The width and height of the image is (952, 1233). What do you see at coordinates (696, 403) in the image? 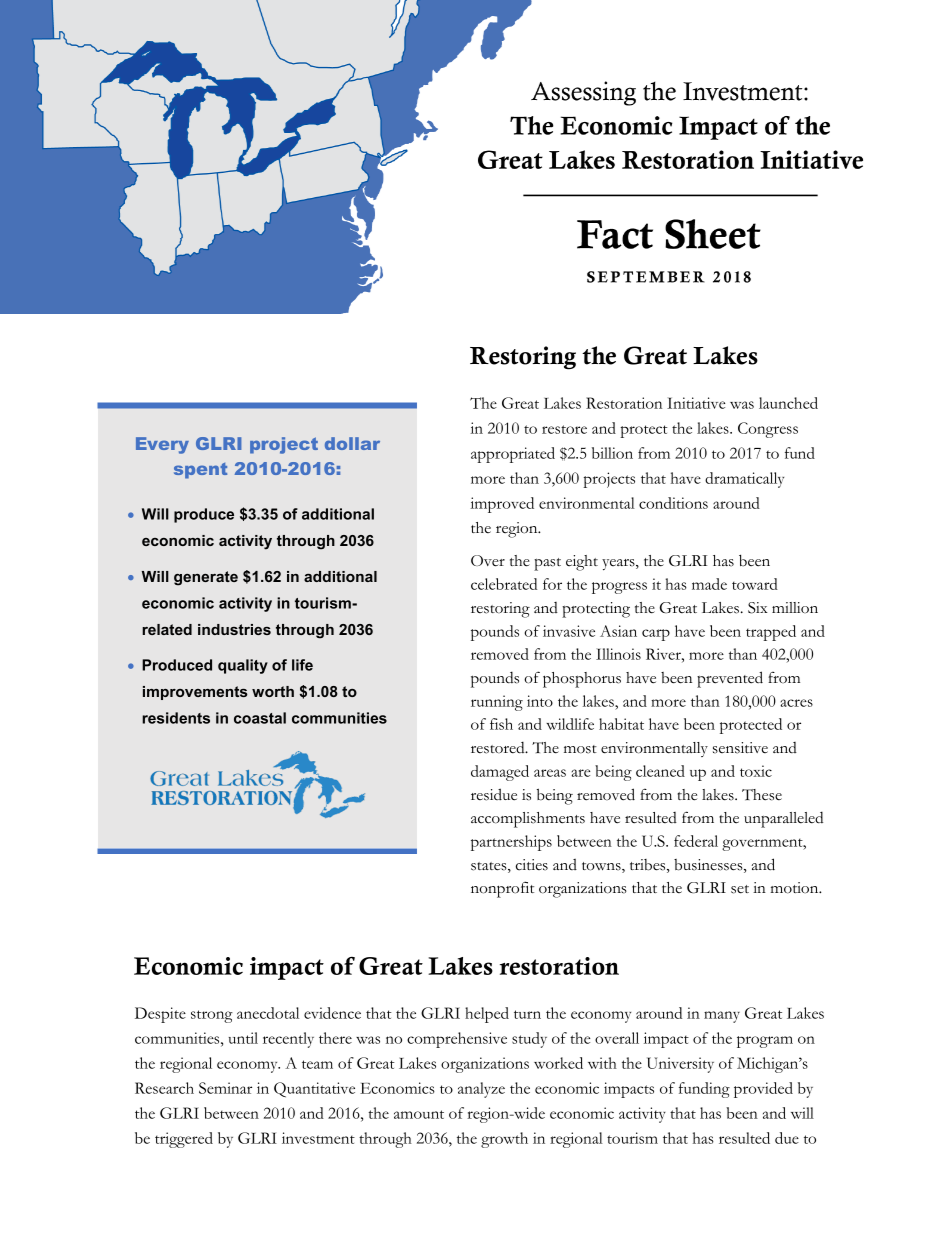
I see `Initiative` at bounding box center [696, 403].
